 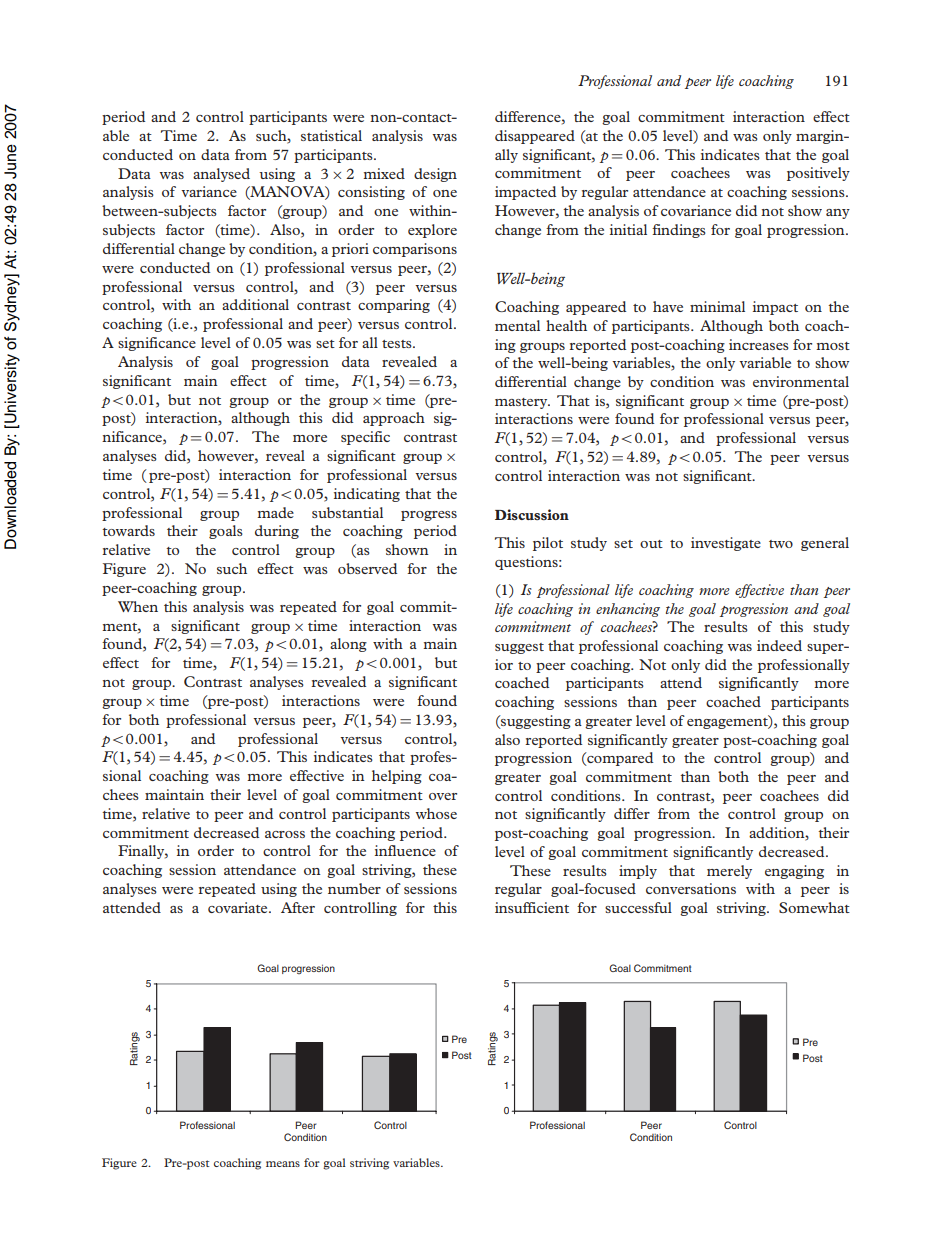 What do you see at coordinates (779, 645) in the image?
I see `indeed` at bounding box center [779, 645].
